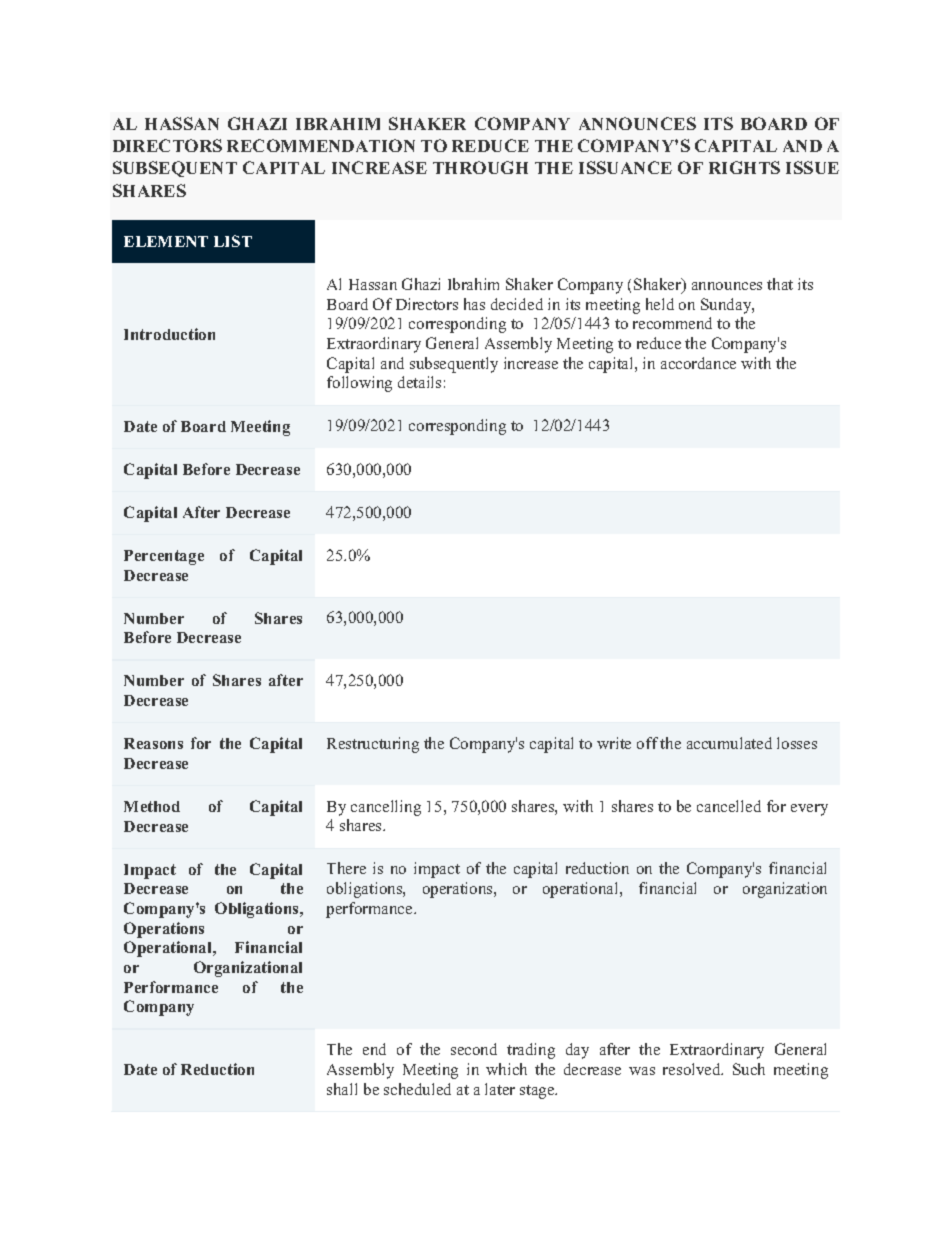 The image size is (952, 1233). What do you see at coordinates (233, 241) in the page?
I see `LIST` at bounding box center [233, 241].
